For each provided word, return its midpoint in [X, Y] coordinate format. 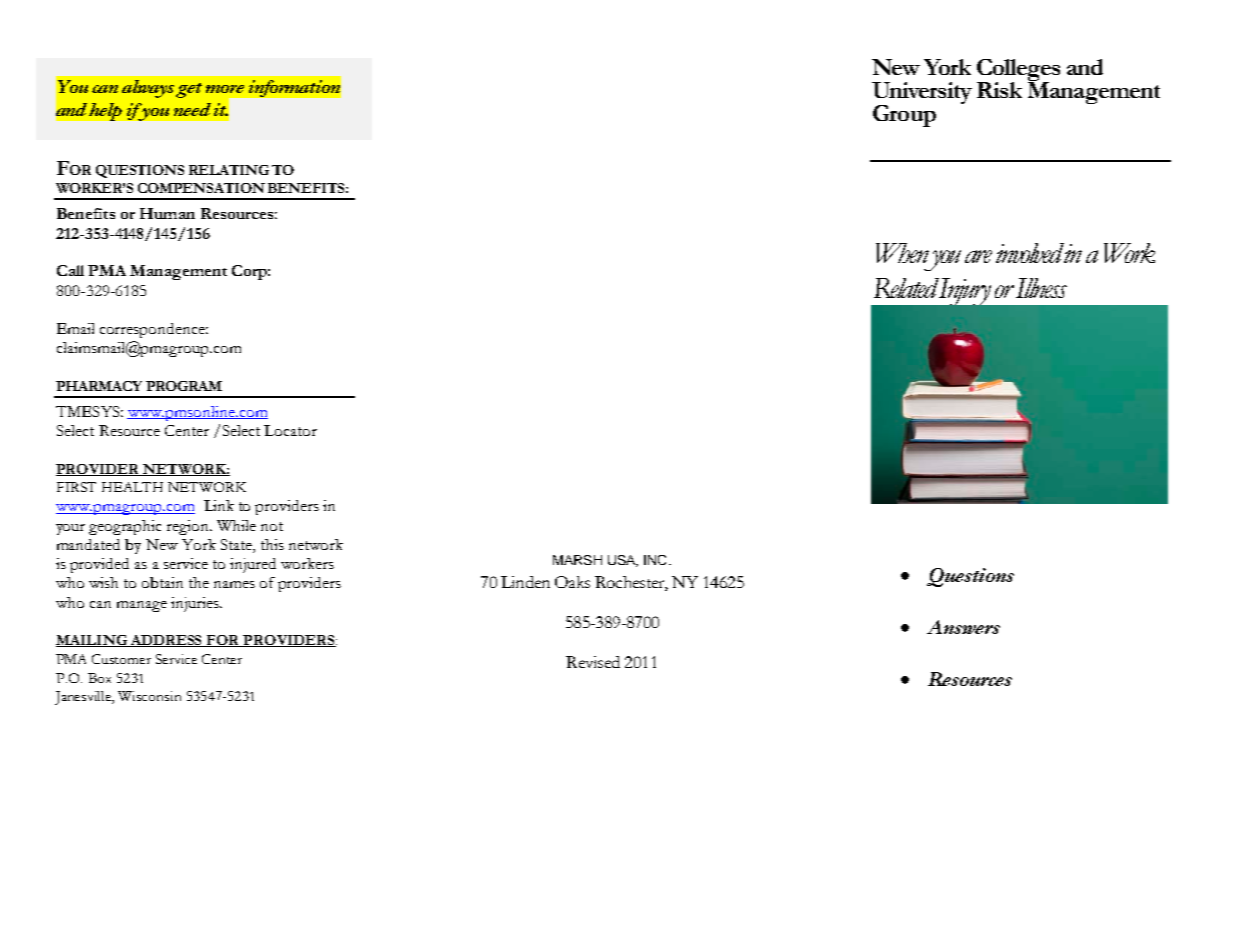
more [225, 89]
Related [906, 288]
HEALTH [132, 487]
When [902, 253]
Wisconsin [149, 696]
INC [655, 560]
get [189, 90]
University [922, 94]
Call [70, 270]
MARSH [577, 560]
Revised [593, 662]
